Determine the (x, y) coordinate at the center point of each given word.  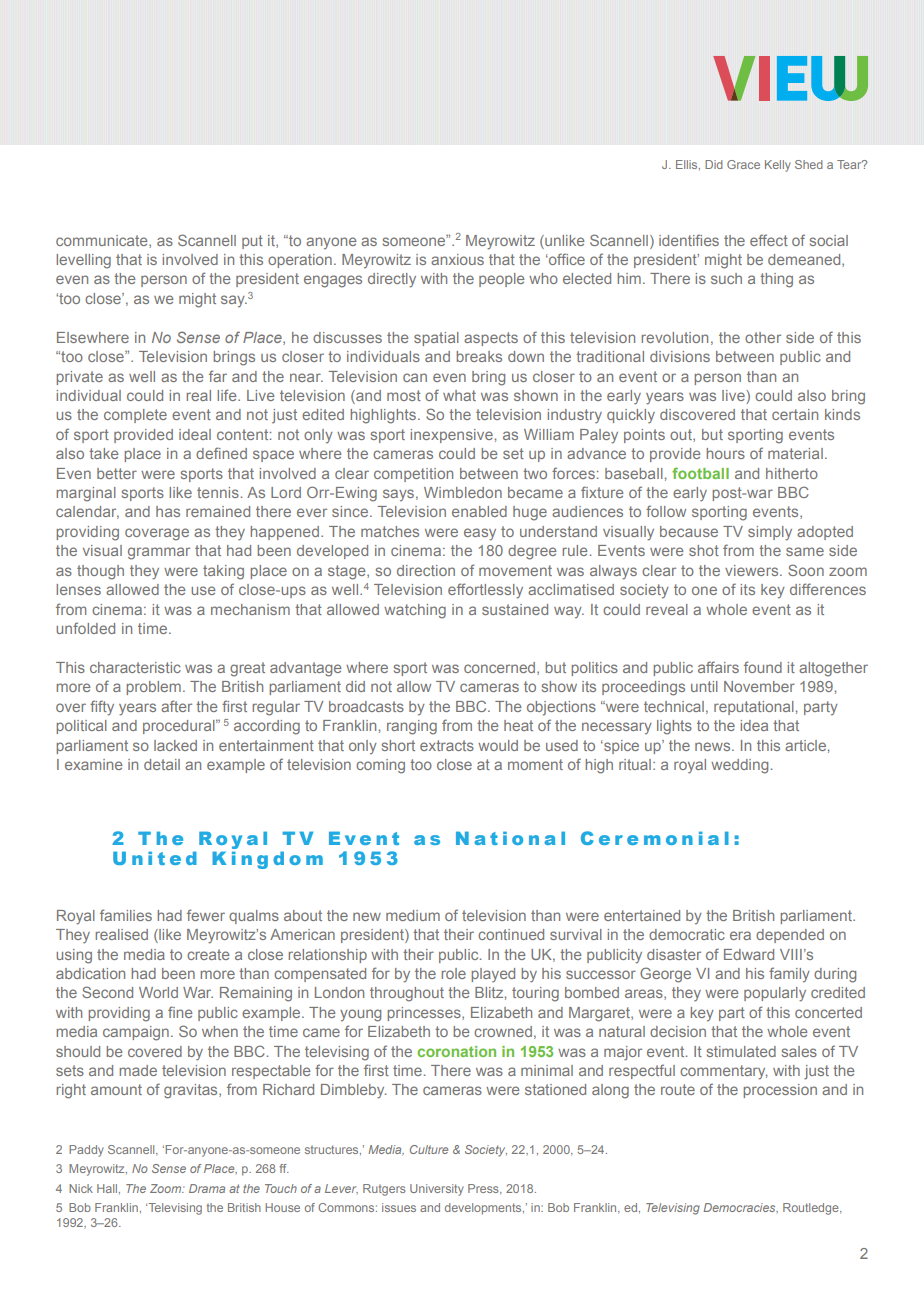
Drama (207, 1188)
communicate (103, 241)
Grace (743, 164)
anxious (457, 259)
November (759, 686)
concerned (501, 668)
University (437, 1190)
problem (153, 688)
